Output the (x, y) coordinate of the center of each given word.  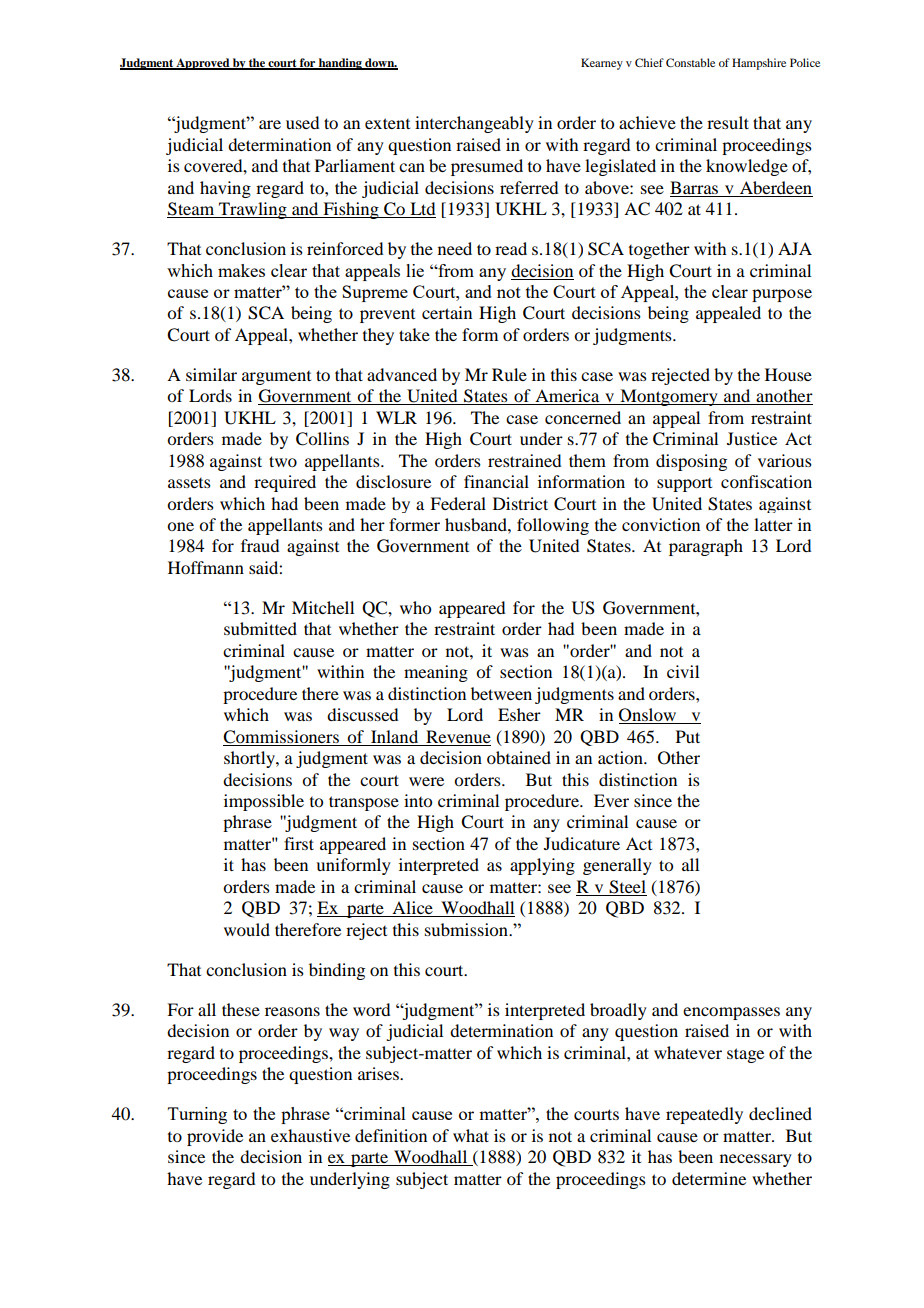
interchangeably (474, 124)
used (302, 122)
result (728, 122)
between (501, 693)
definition (391, 1135)
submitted (260, 628)
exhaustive (310, 1135)
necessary (756, 1160)
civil (683, 671)
